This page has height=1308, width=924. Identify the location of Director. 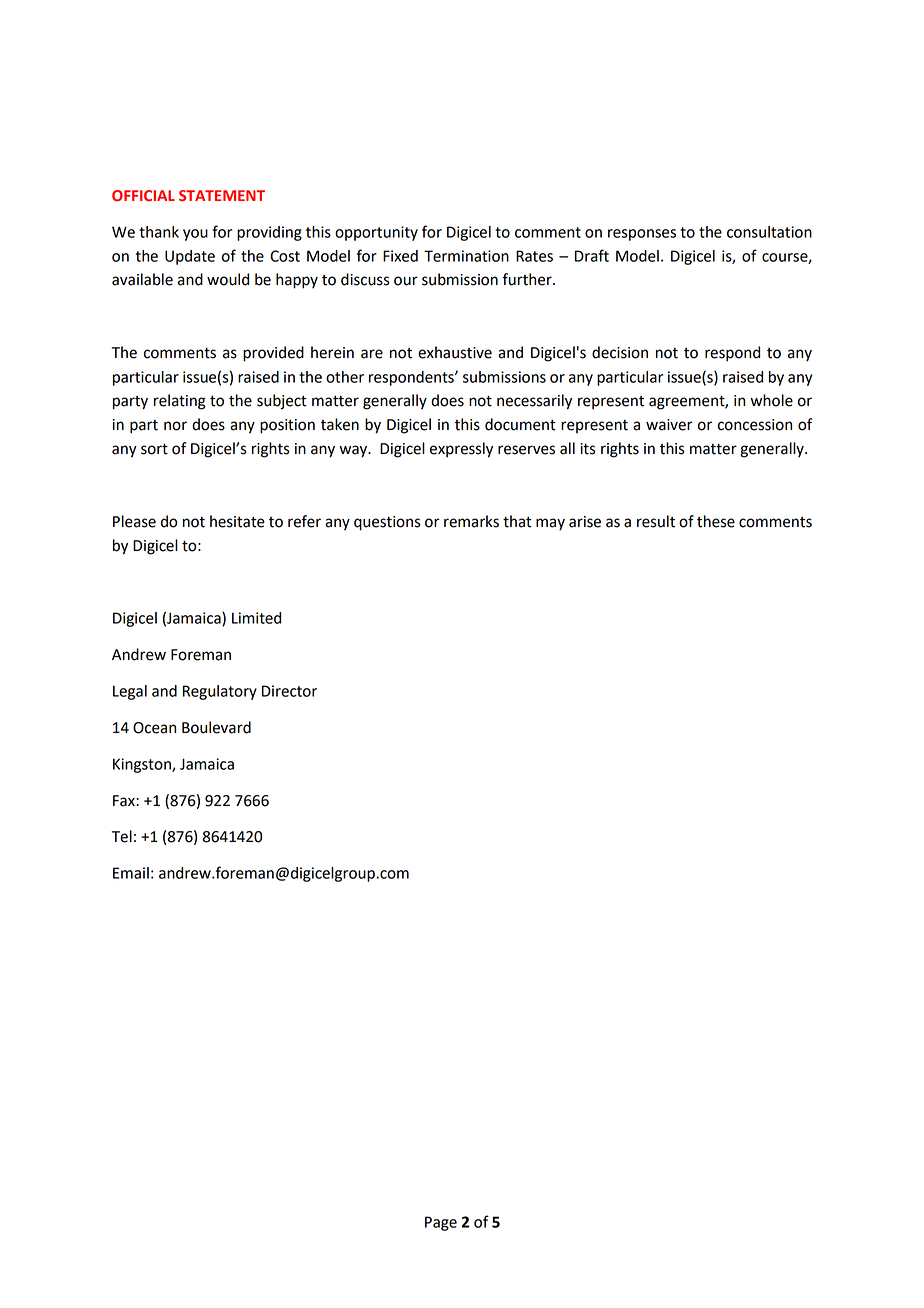
(289, 691).
